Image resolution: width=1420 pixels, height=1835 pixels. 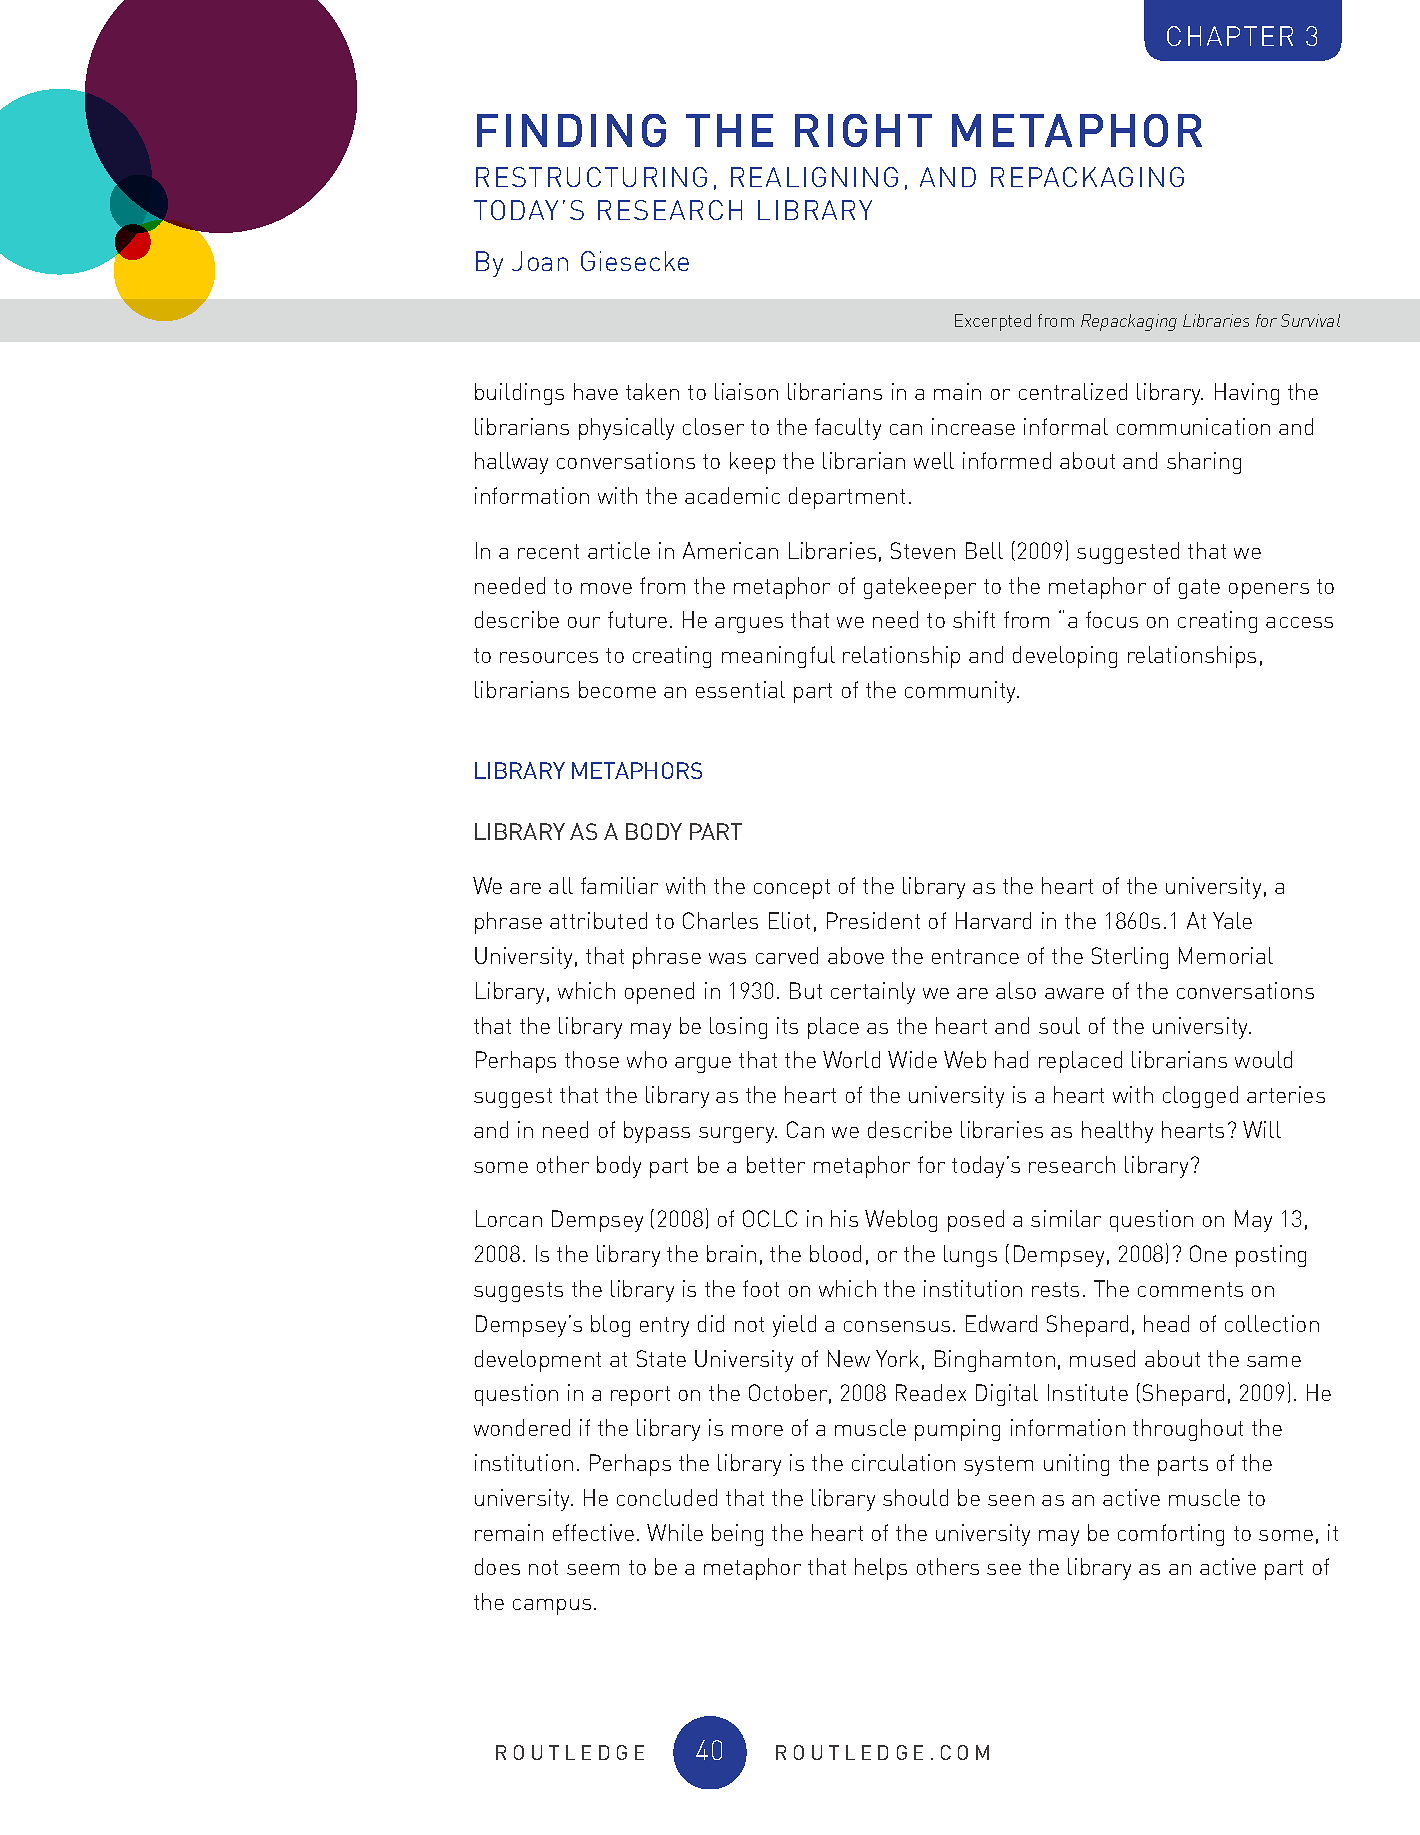 I want to click on RIGHT, so click(x=863, y=130).
